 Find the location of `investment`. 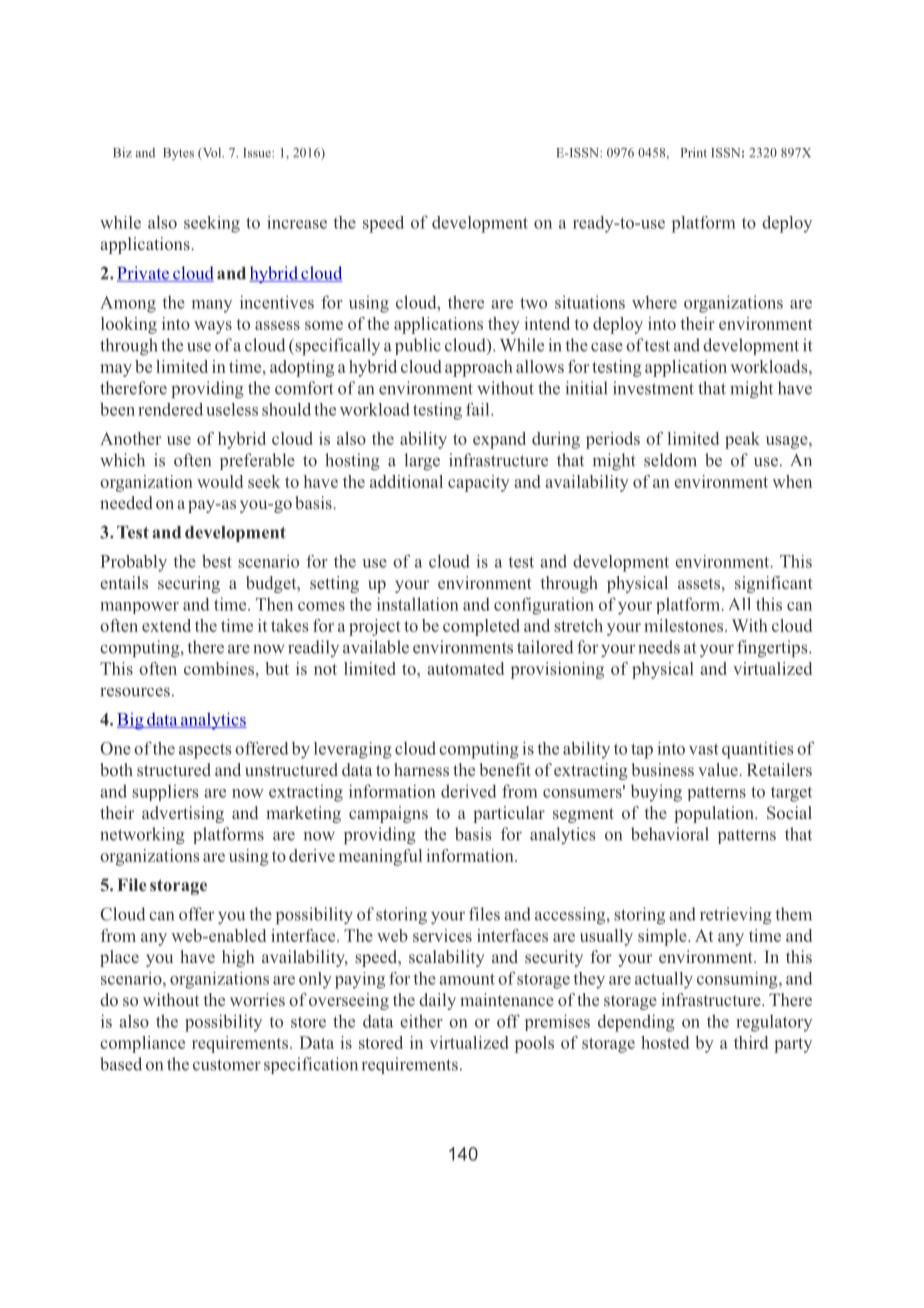

investment is located at coordinates (653, 388).
